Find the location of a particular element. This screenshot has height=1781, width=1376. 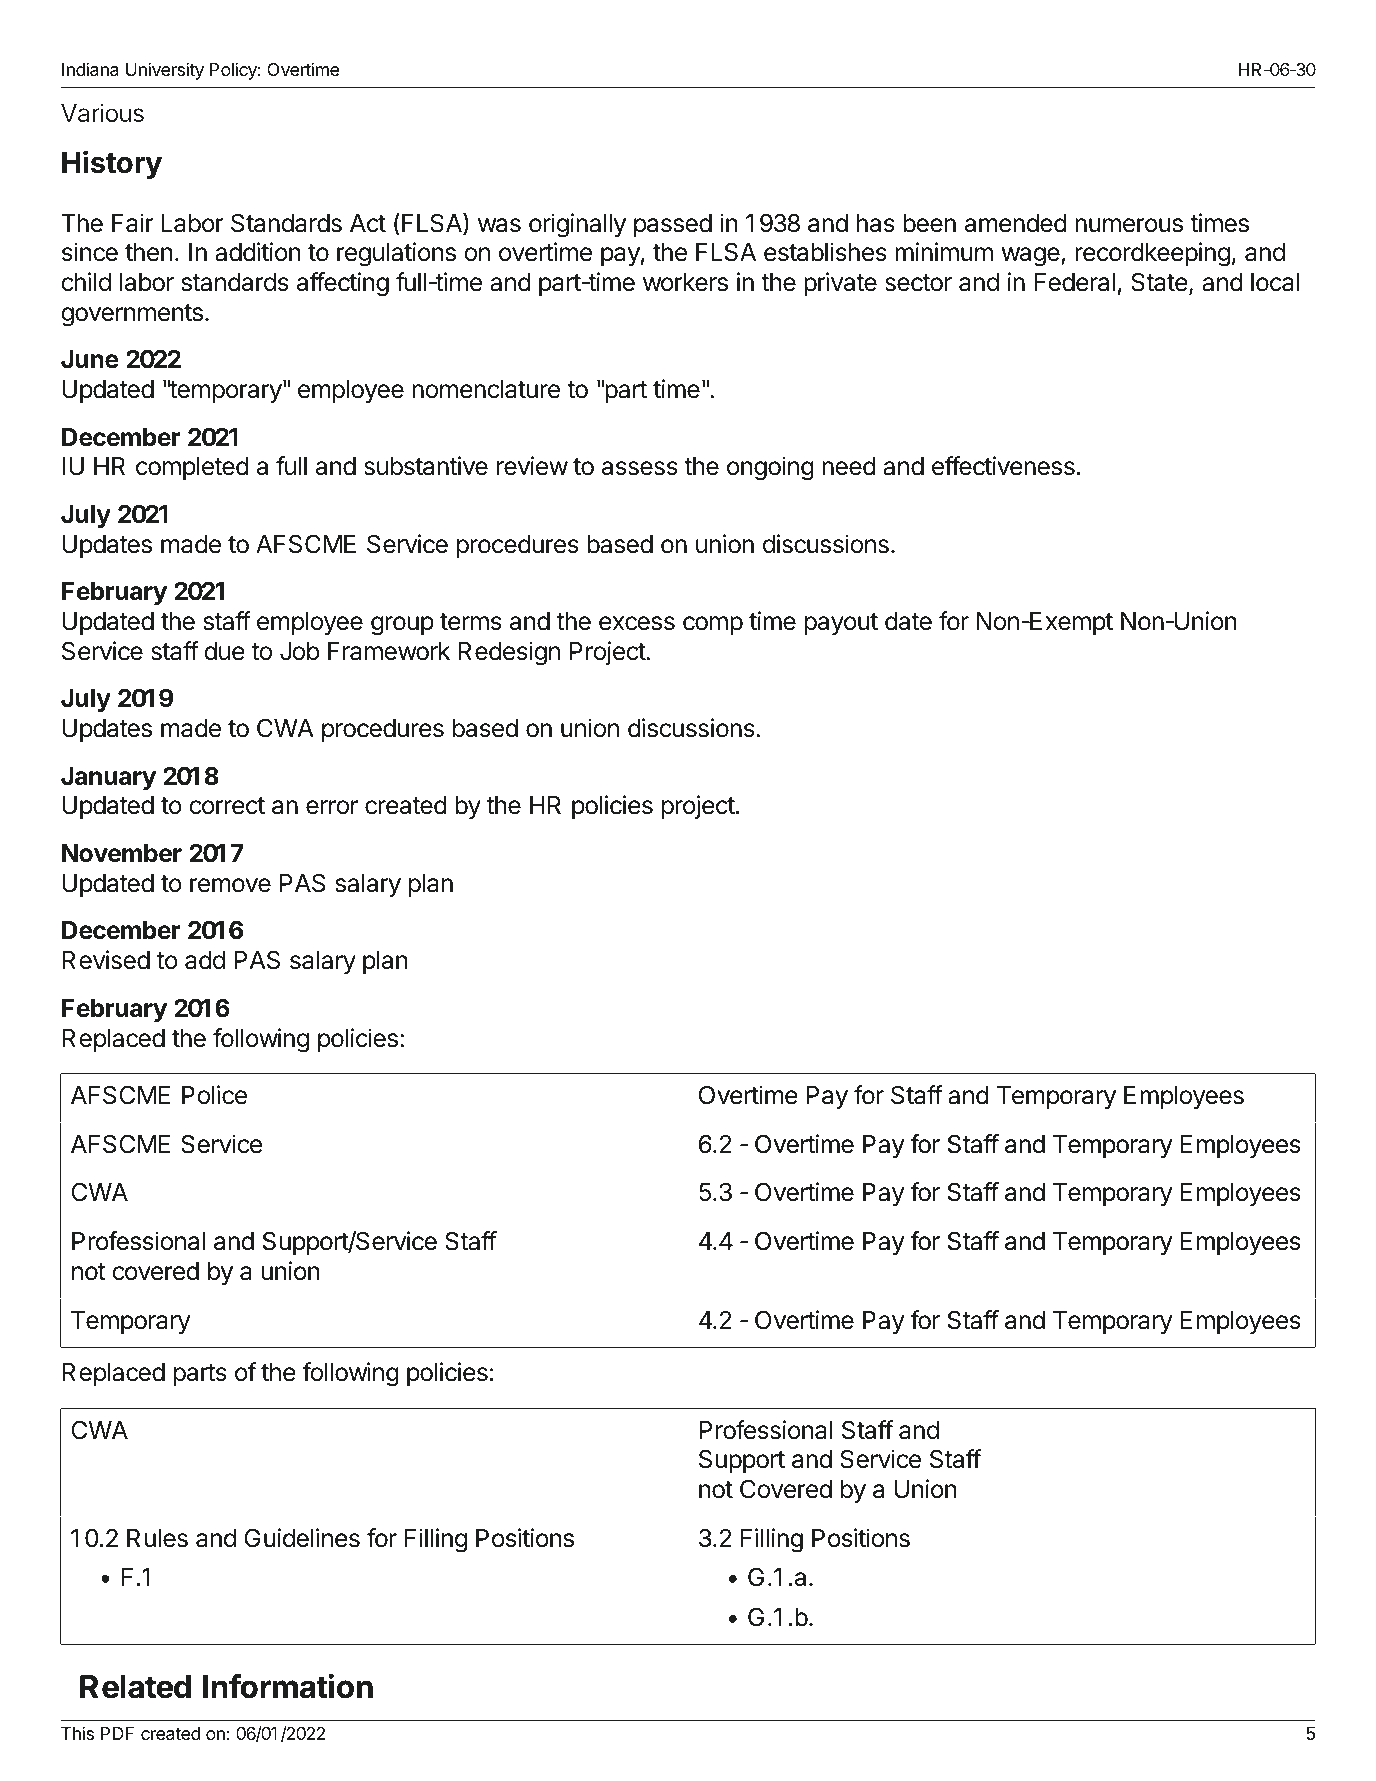

excess is located at coordinates (637, 623).
